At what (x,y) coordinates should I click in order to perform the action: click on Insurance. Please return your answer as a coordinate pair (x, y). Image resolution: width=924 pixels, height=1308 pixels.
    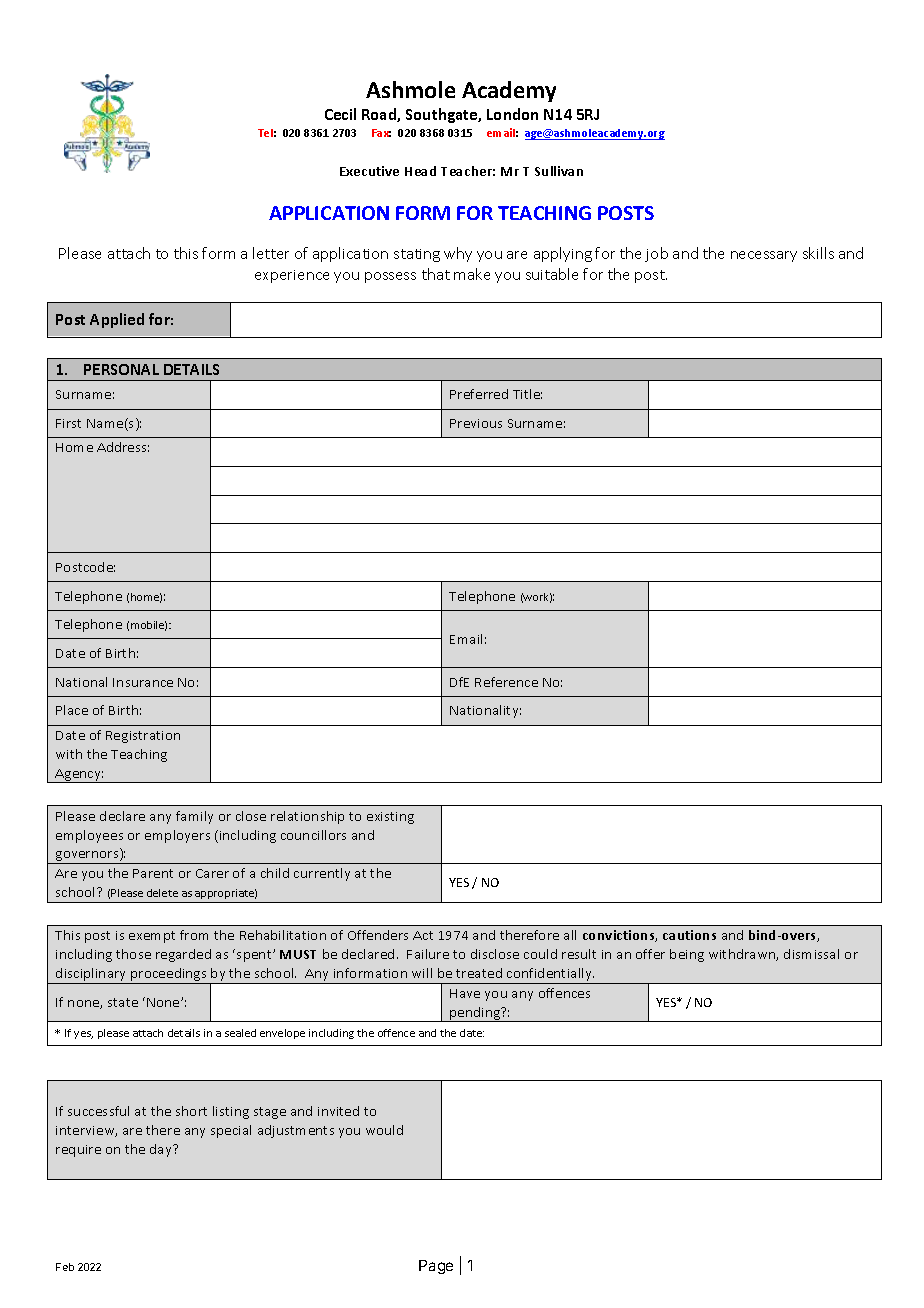
    Looking at the image, I should click on (143, 682).
